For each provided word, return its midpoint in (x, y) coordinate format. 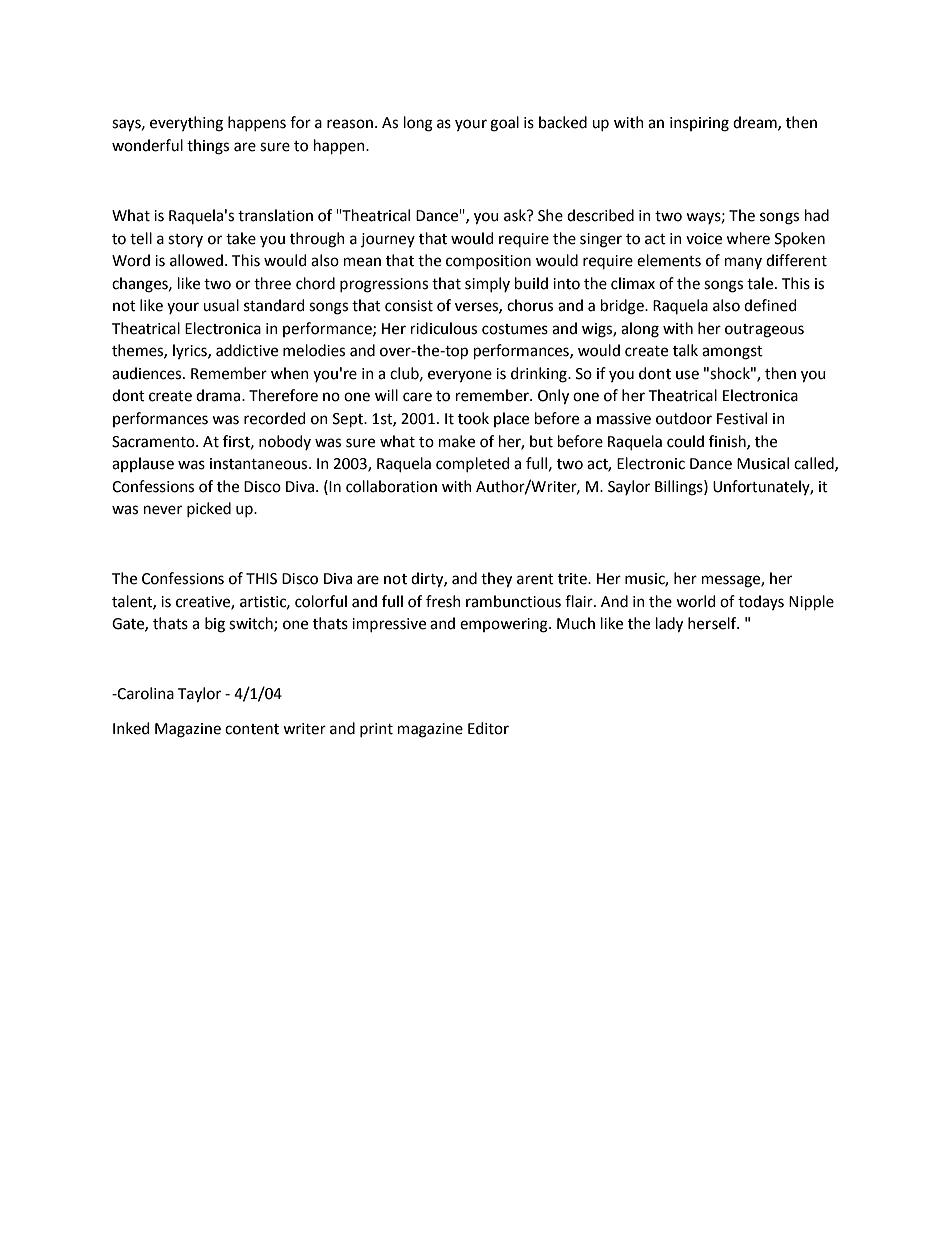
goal (504, 124)
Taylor (199, 695)
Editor (488, 728)
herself (713, 623)
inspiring (699, 124)
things (208, 147)
